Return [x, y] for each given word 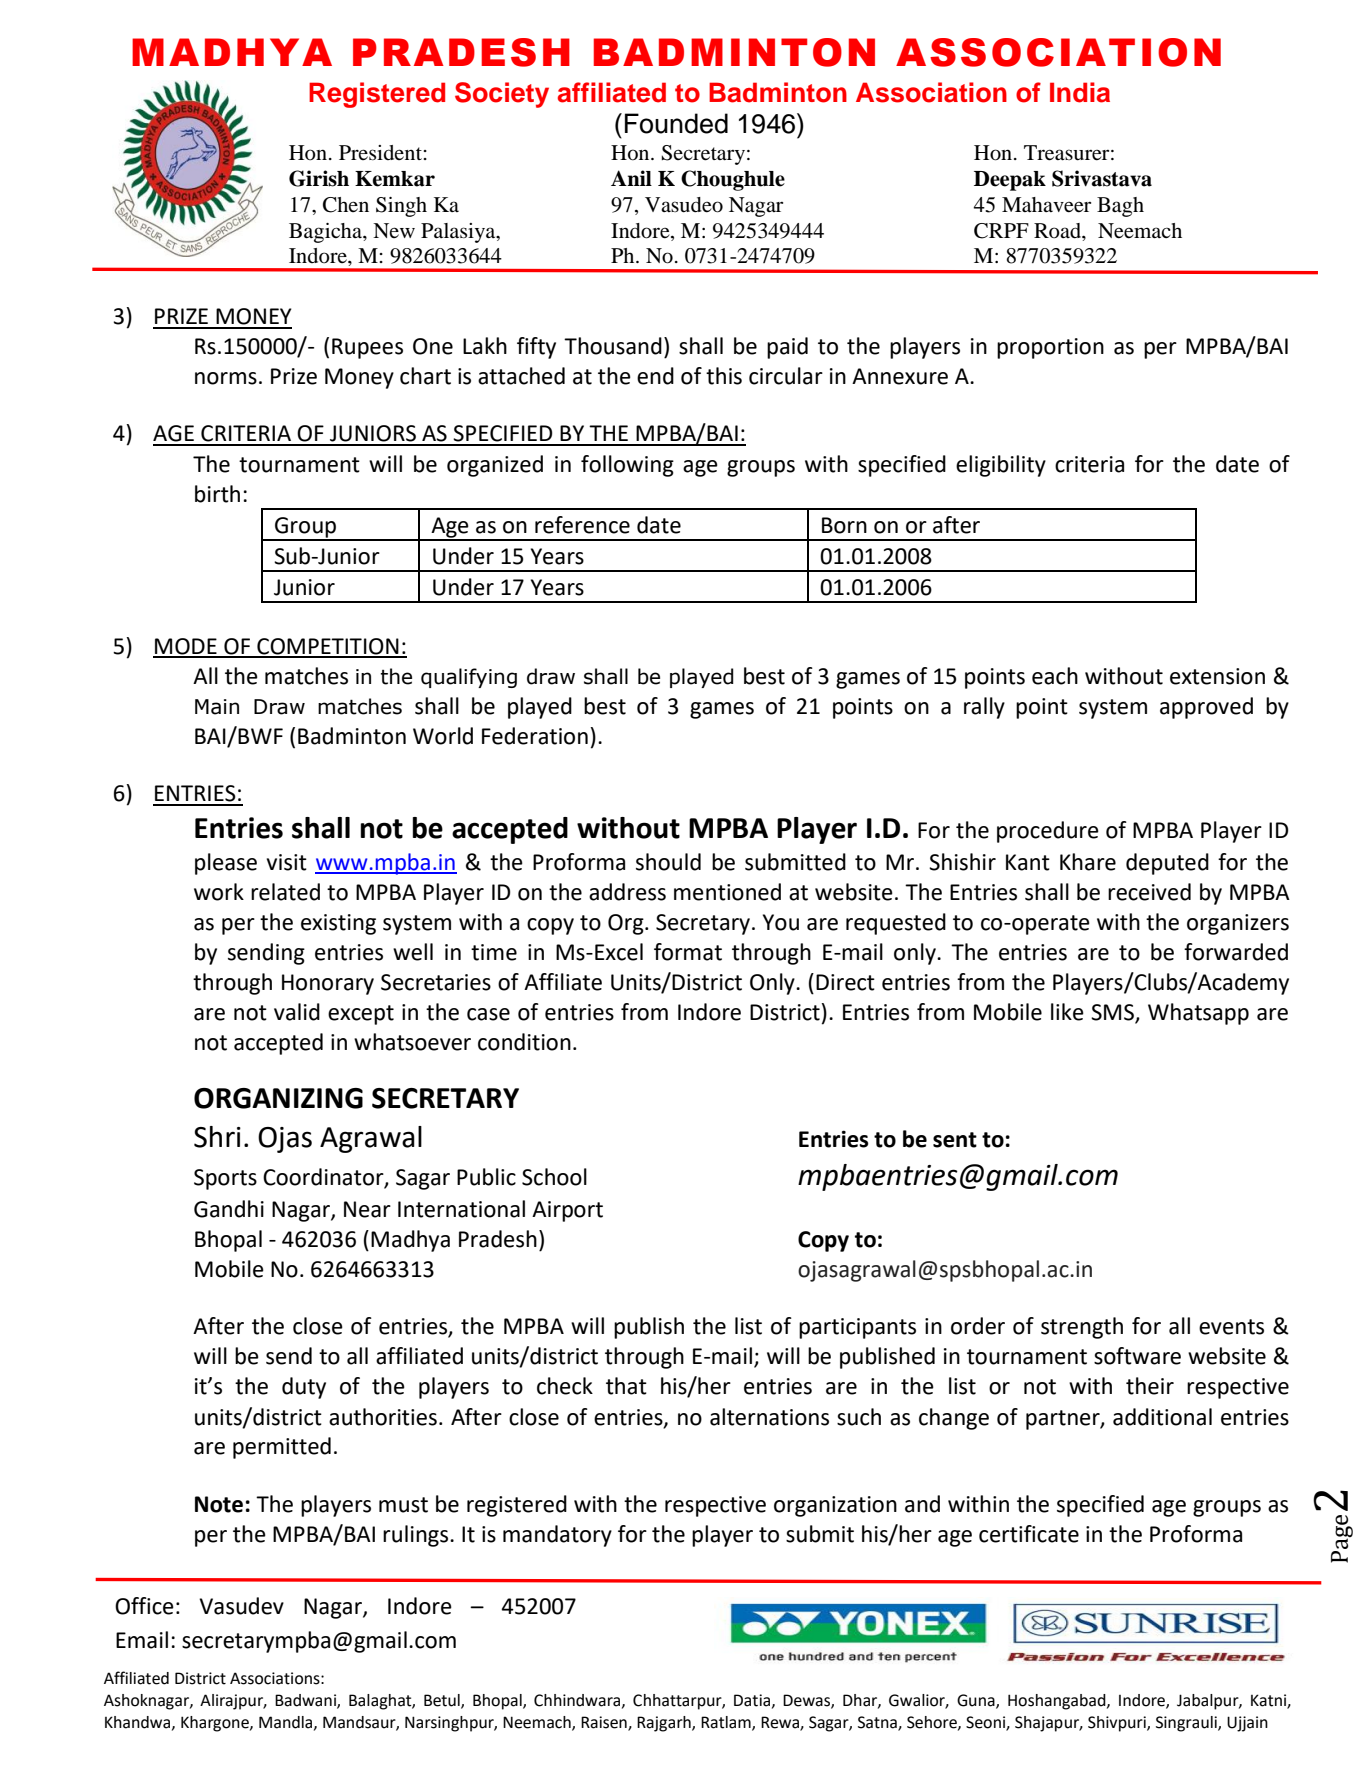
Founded [676, 123]
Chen [346, 205]
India [1080, 92]
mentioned [727, 892]
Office [144, 1606]
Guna [977, 1701]
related [285, 892]
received [1149, 892]
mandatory [557, 1536]
